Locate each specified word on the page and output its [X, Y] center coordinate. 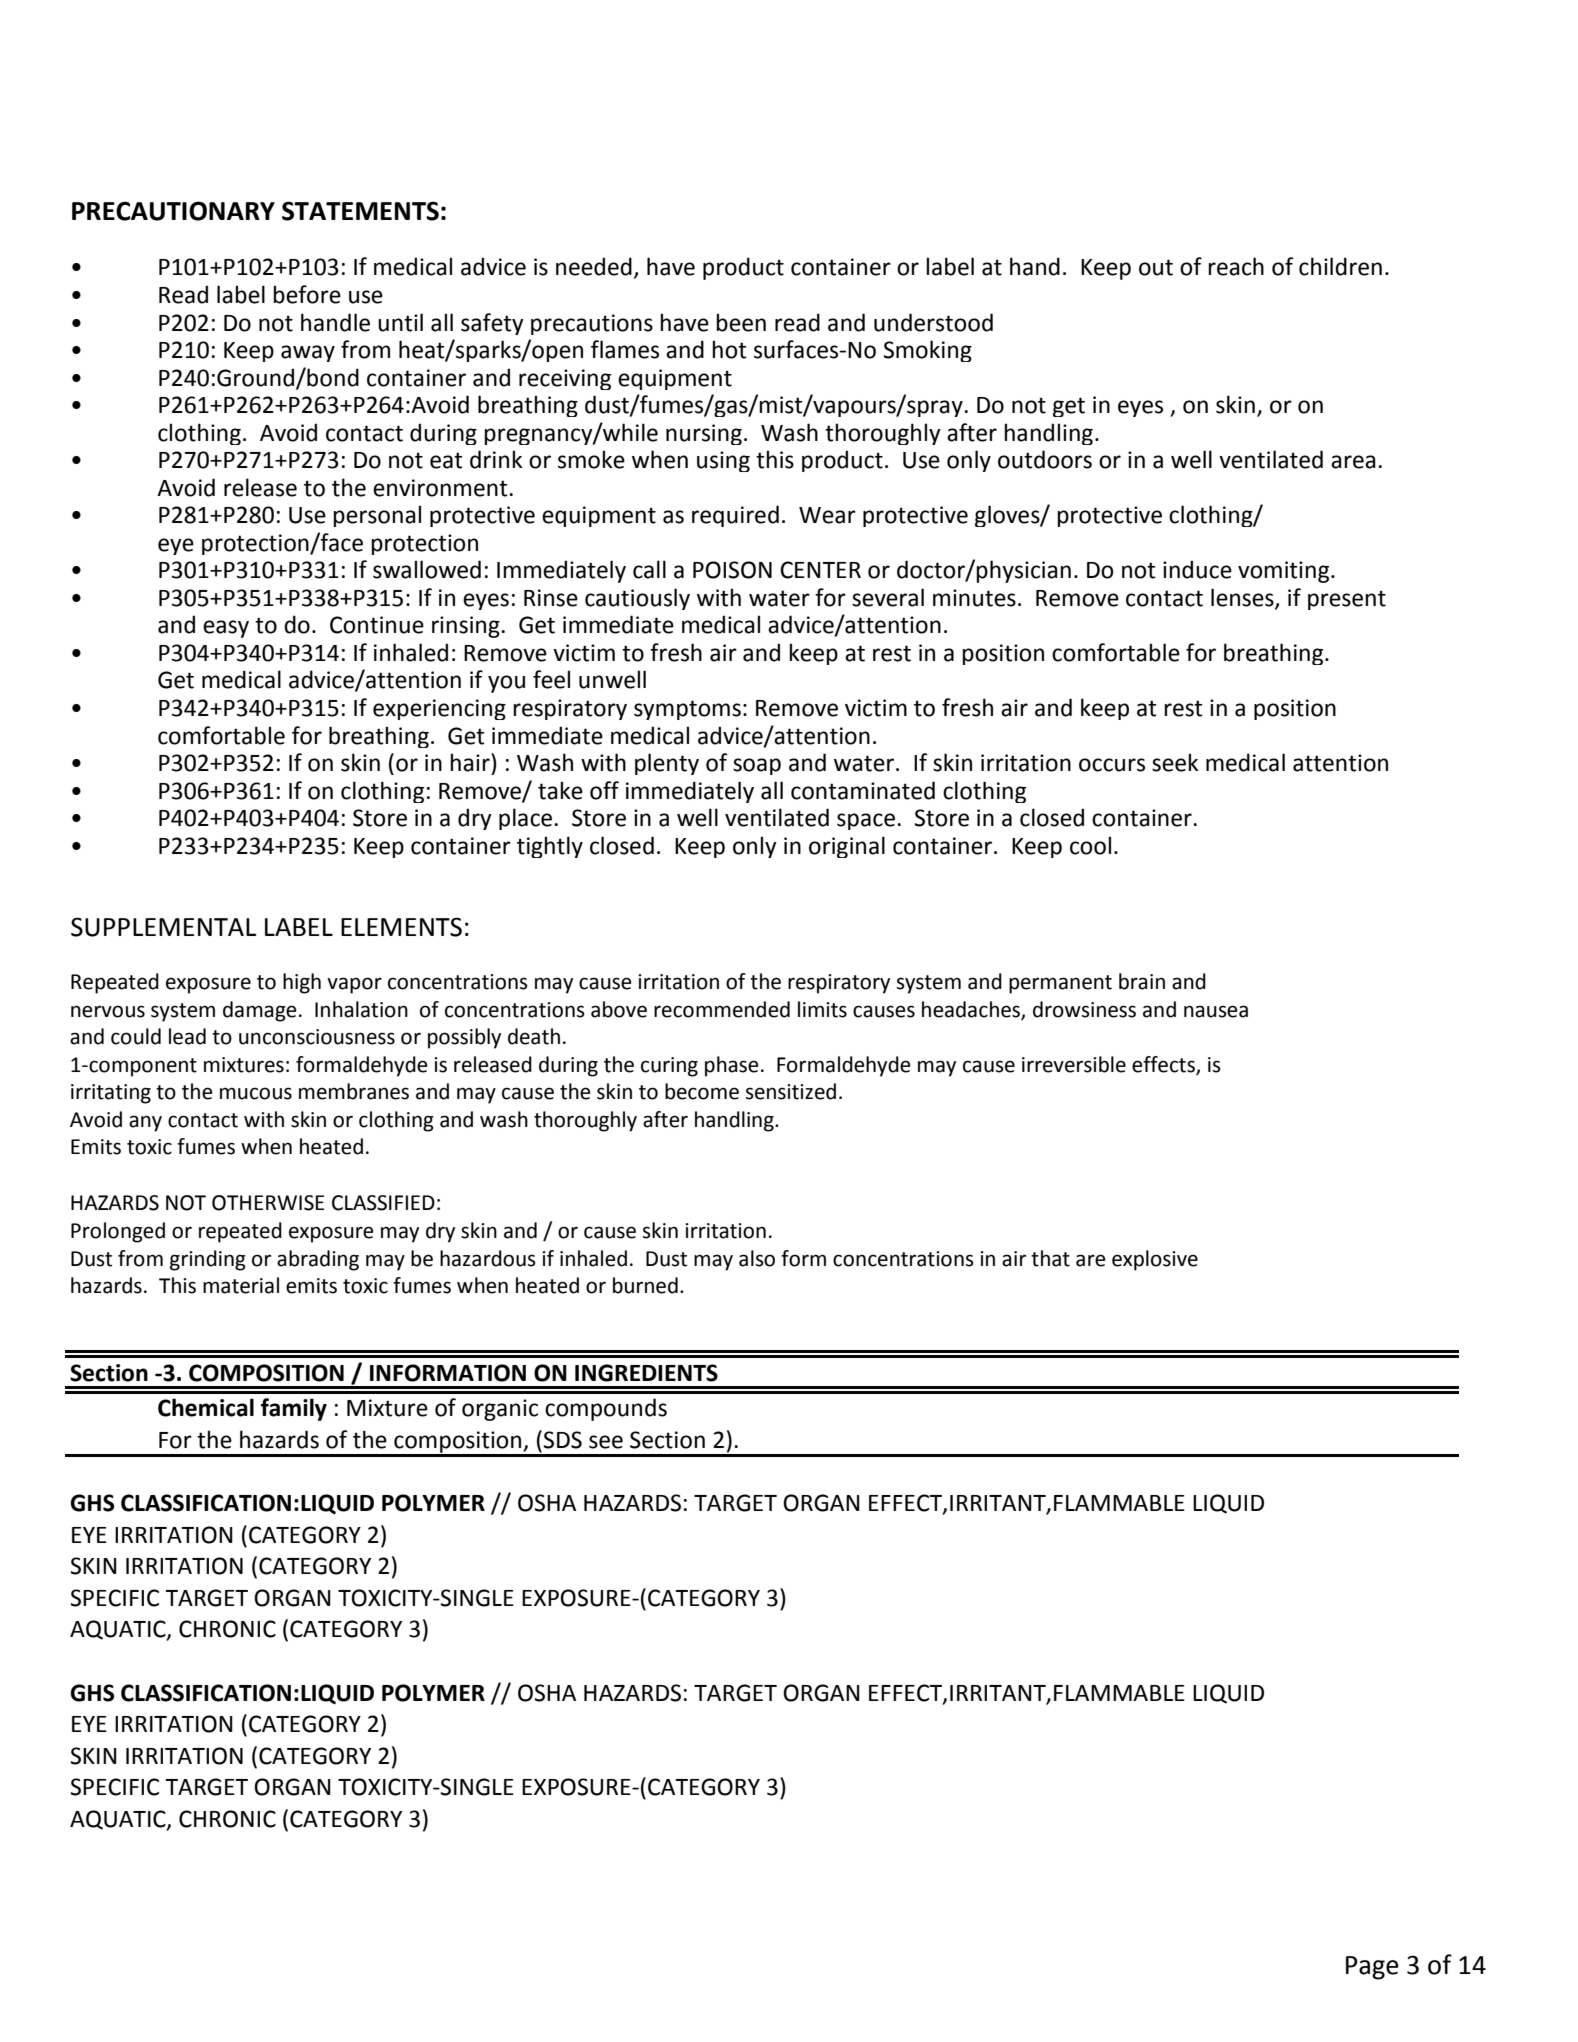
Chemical [206, 1407]
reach [1236, 266]
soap [757, 766]
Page [1372, 1968]
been [741, 322]
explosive [1155, 1260]
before [307, 294]
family [294, 1409]
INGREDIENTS [646, 1373]
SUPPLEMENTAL [163, 927]
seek [1175, 762]
